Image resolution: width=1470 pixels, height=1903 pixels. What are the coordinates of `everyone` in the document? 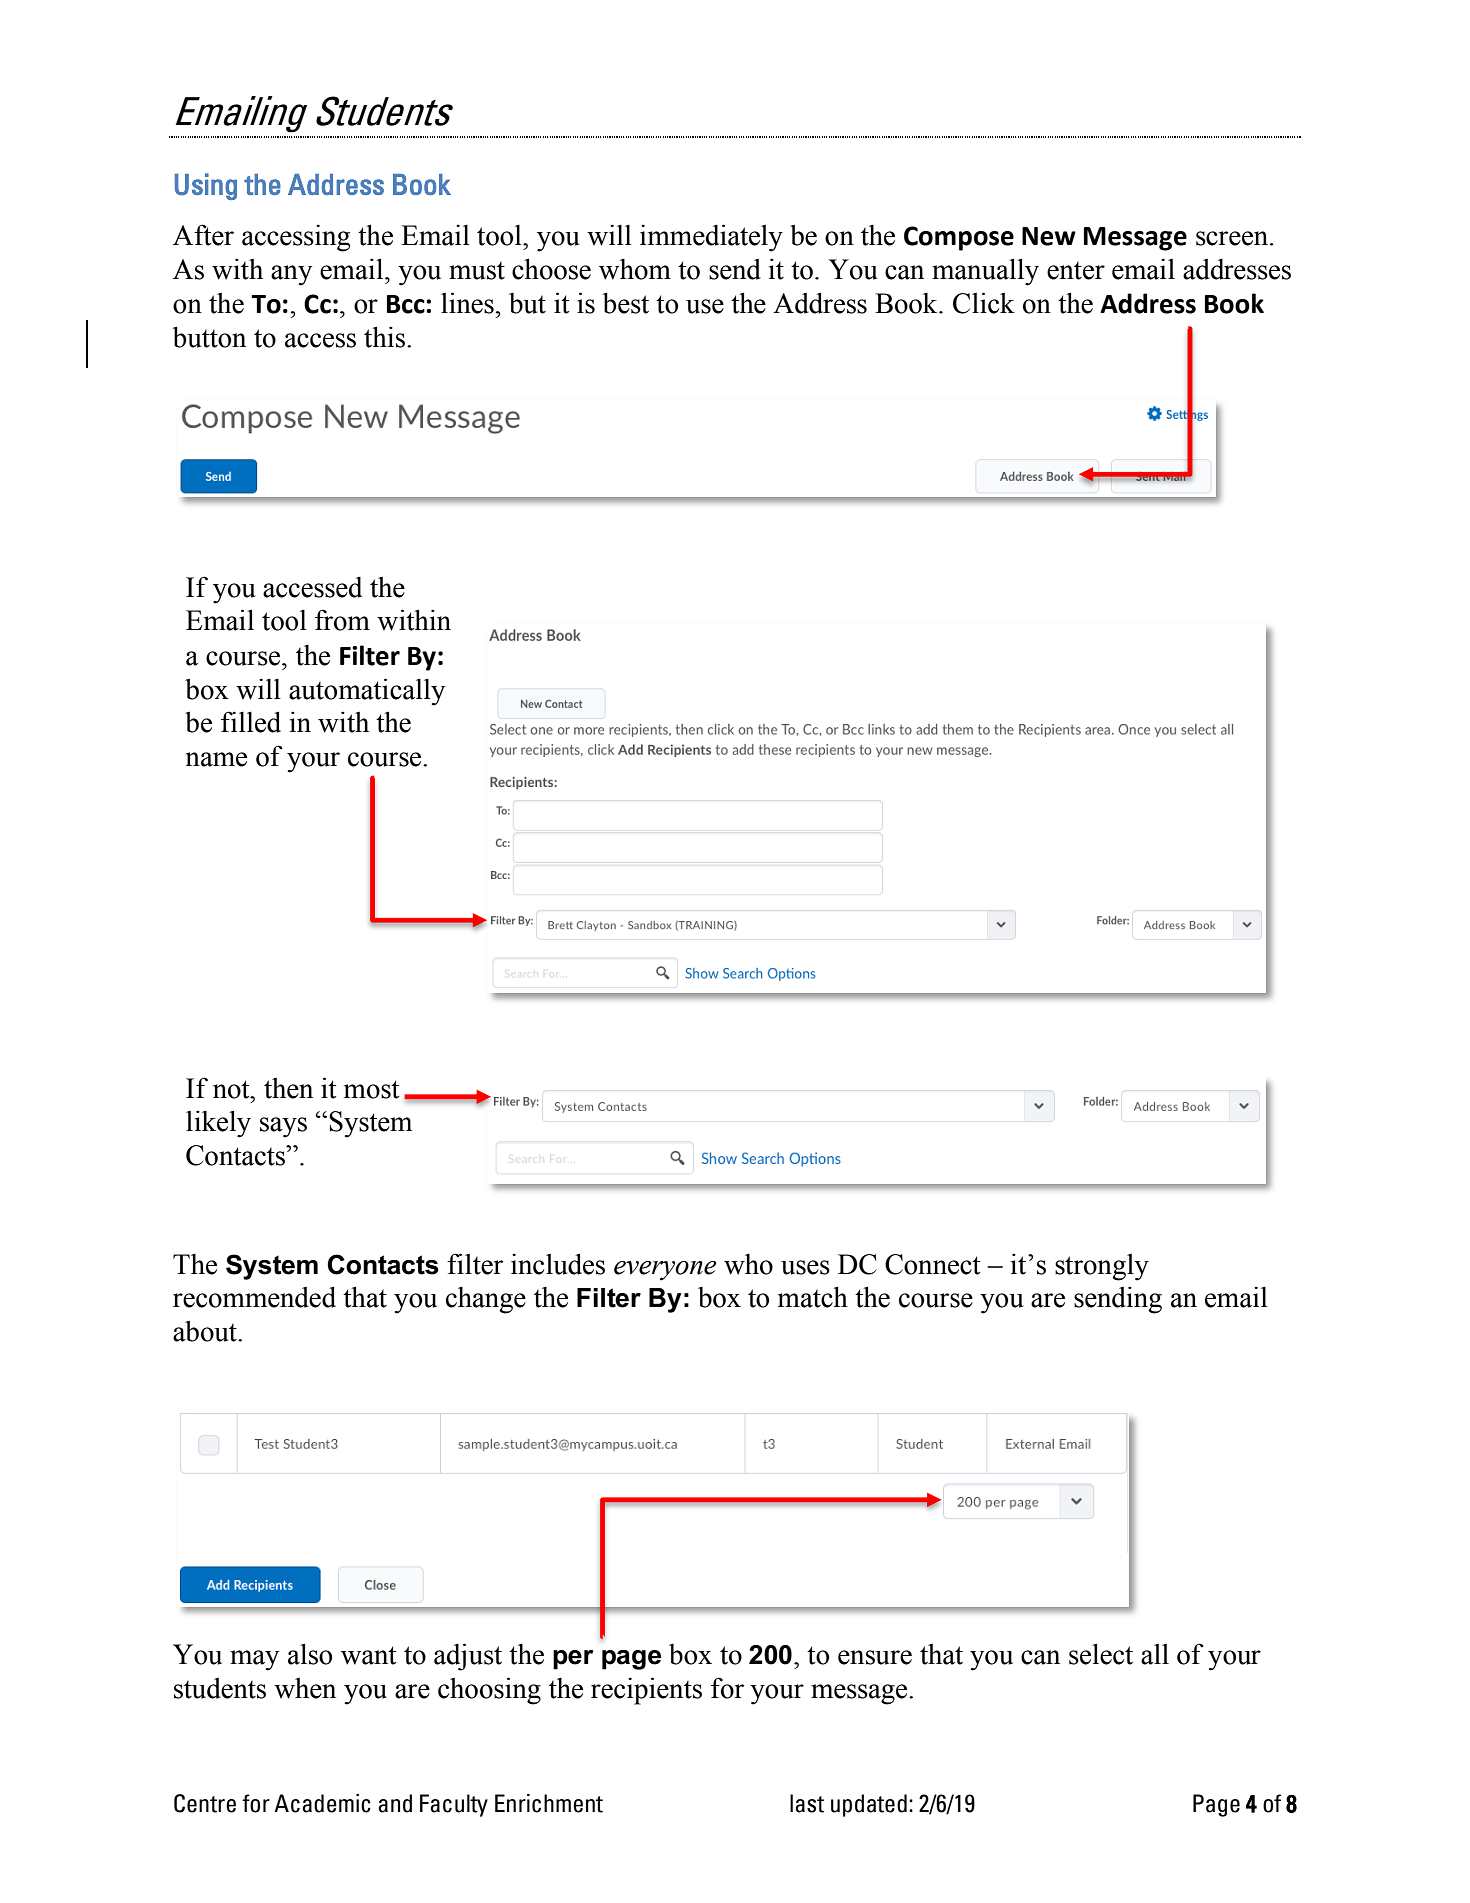 It's located at (665, 1271).
